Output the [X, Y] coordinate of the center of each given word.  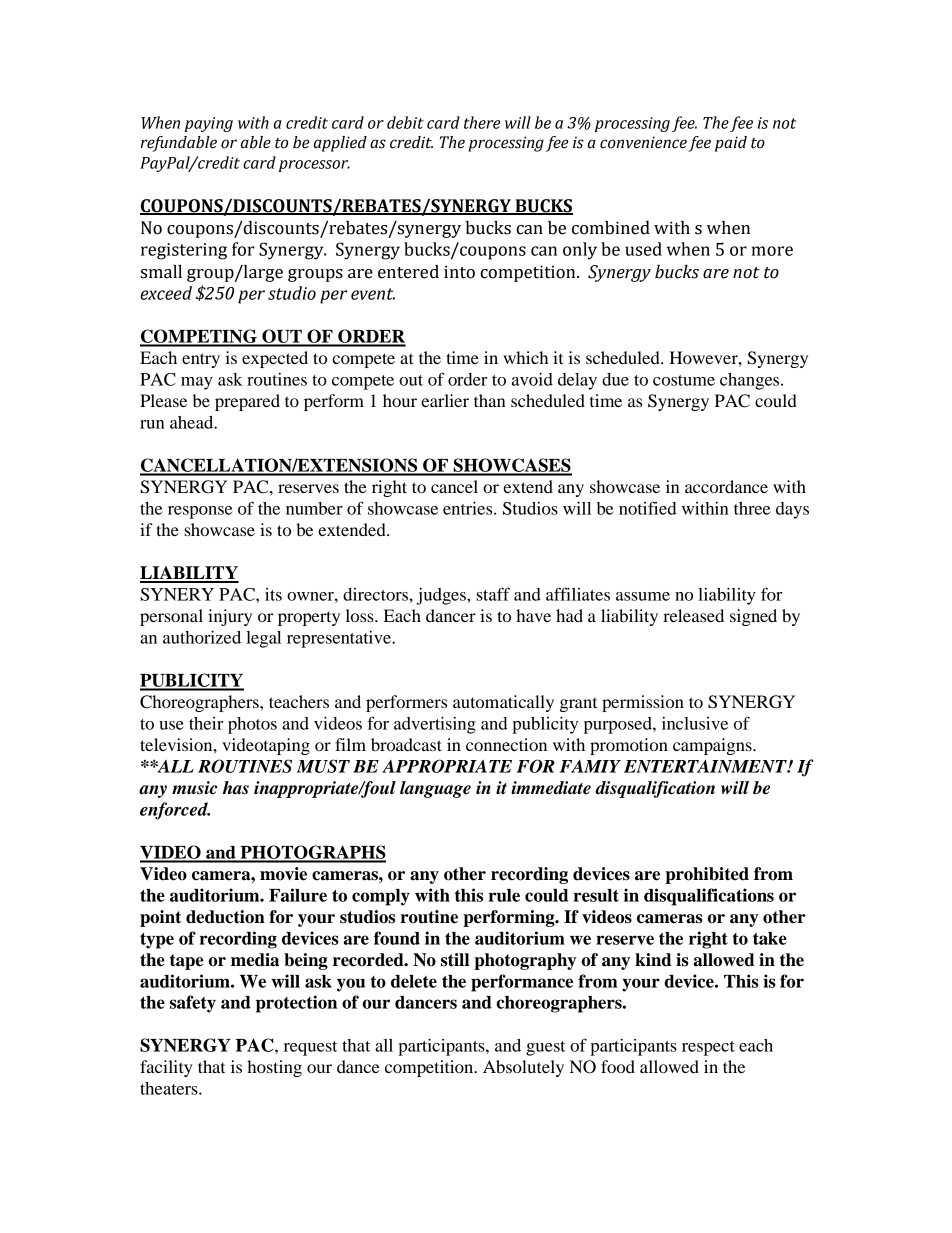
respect [708, 1048]
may [197, 383]
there [482, 122]
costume [684, 380]
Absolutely [523, 1068]
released [693, 615]
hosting [274, 1068]
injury [230, 617]
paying [209, 124]
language [435, 789]
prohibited [707, 875]
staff [493, 594]
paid [731, 144]
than [490, 400]
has [236, 788]
